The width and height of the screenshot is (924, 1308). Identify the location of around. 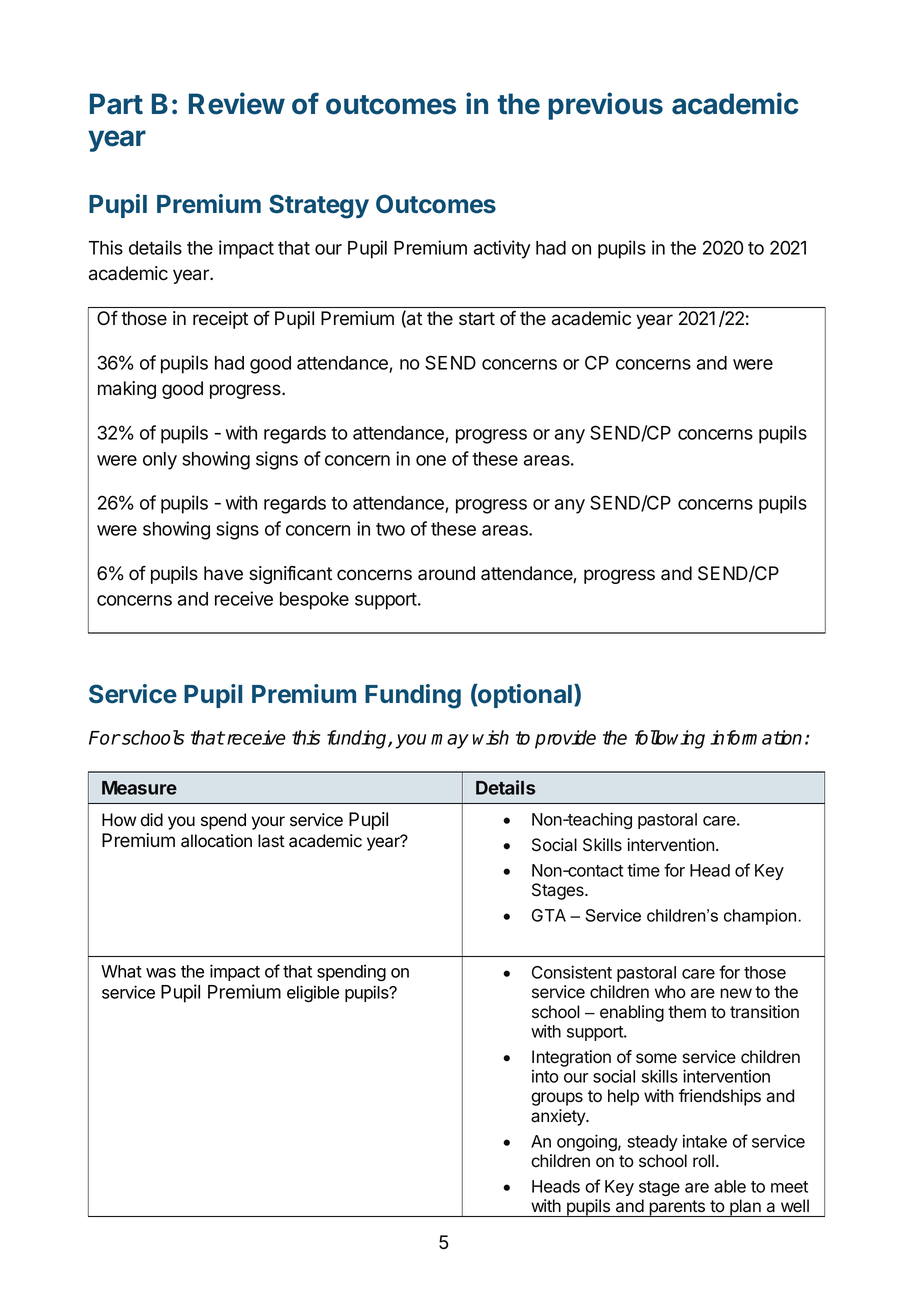
(446, 573).
